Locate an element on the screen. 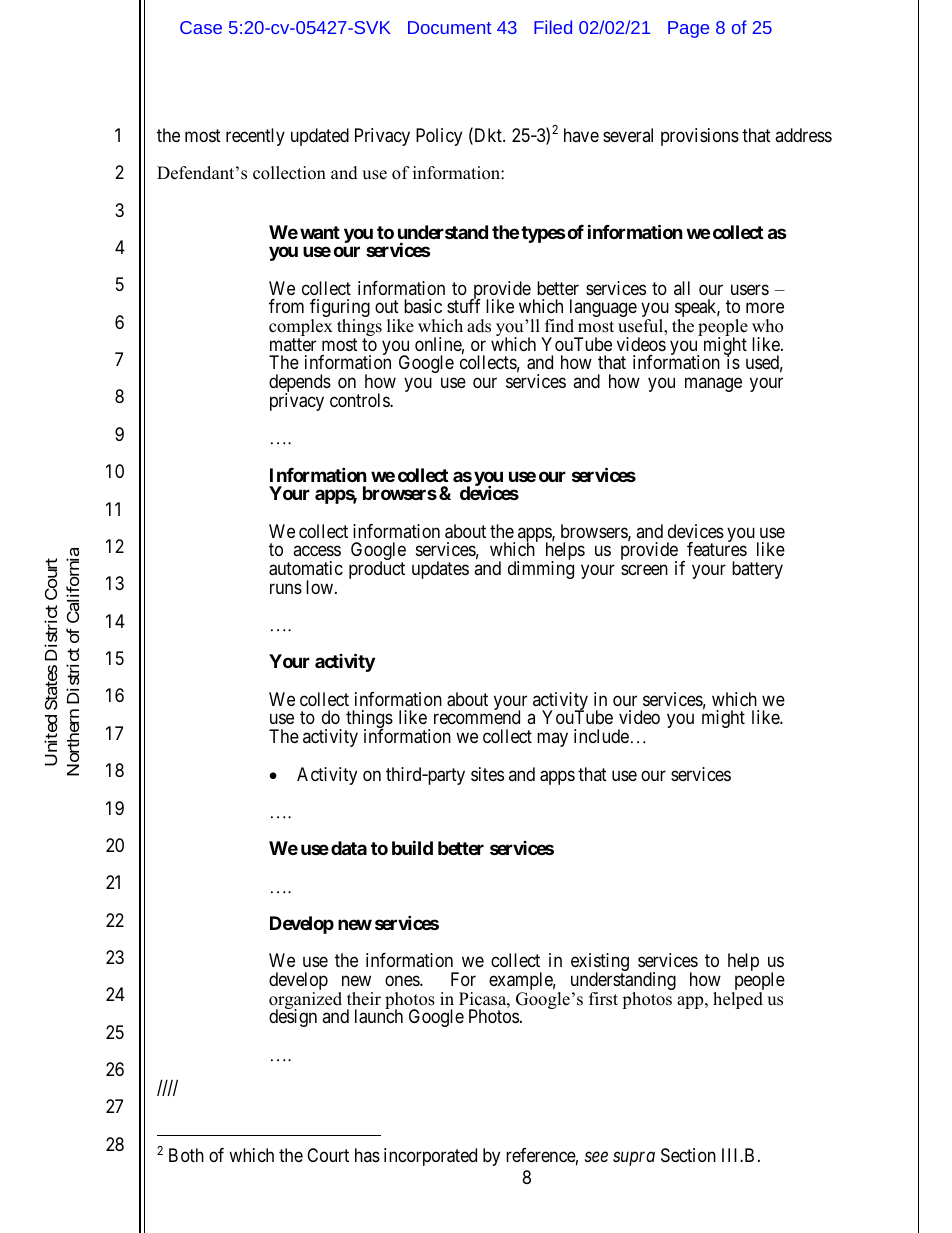 The image size is (952, 1233). Document is located at coordinates (449, 27).
